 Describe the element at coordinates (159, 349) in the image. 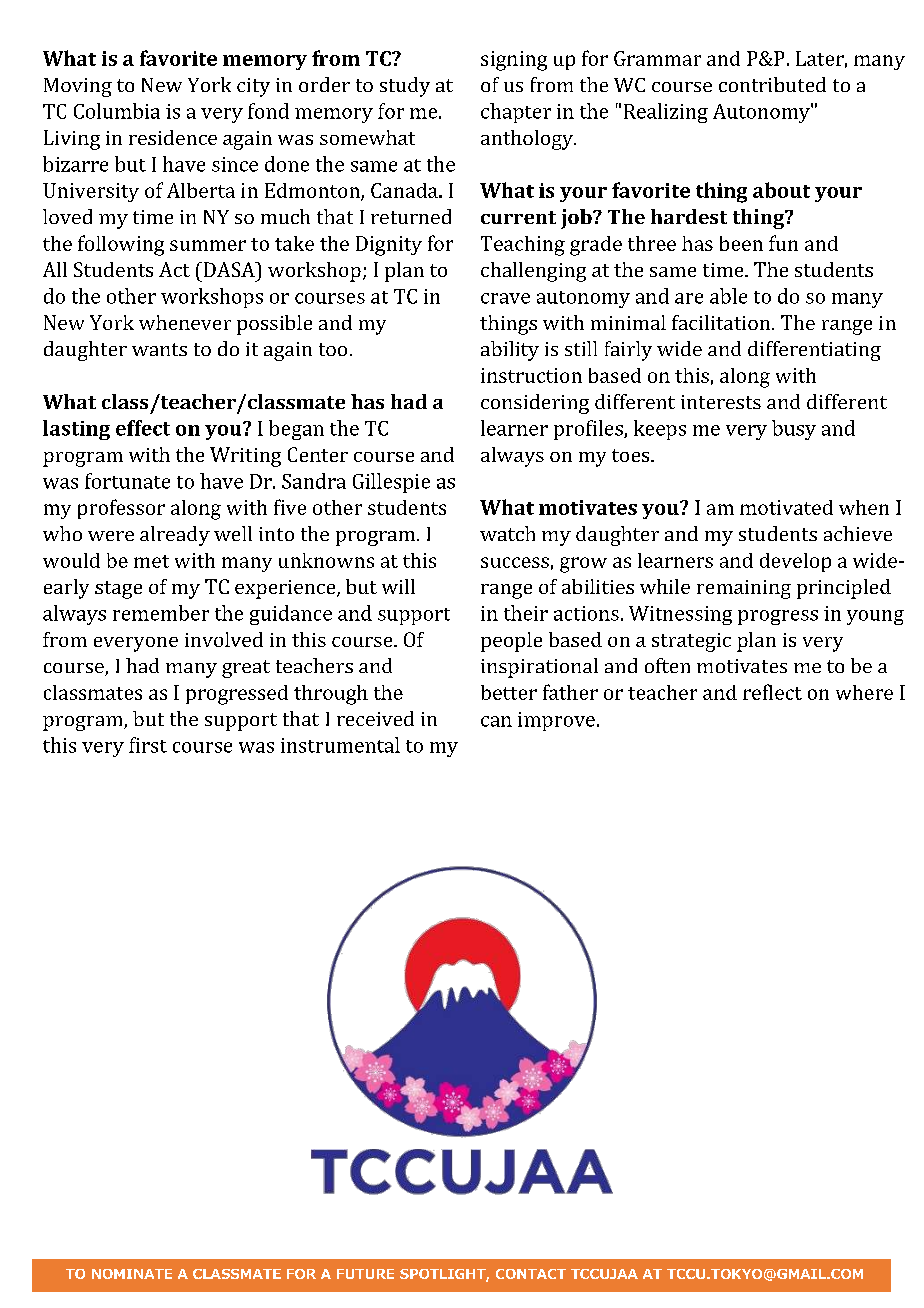

I see `wants` at that location.
